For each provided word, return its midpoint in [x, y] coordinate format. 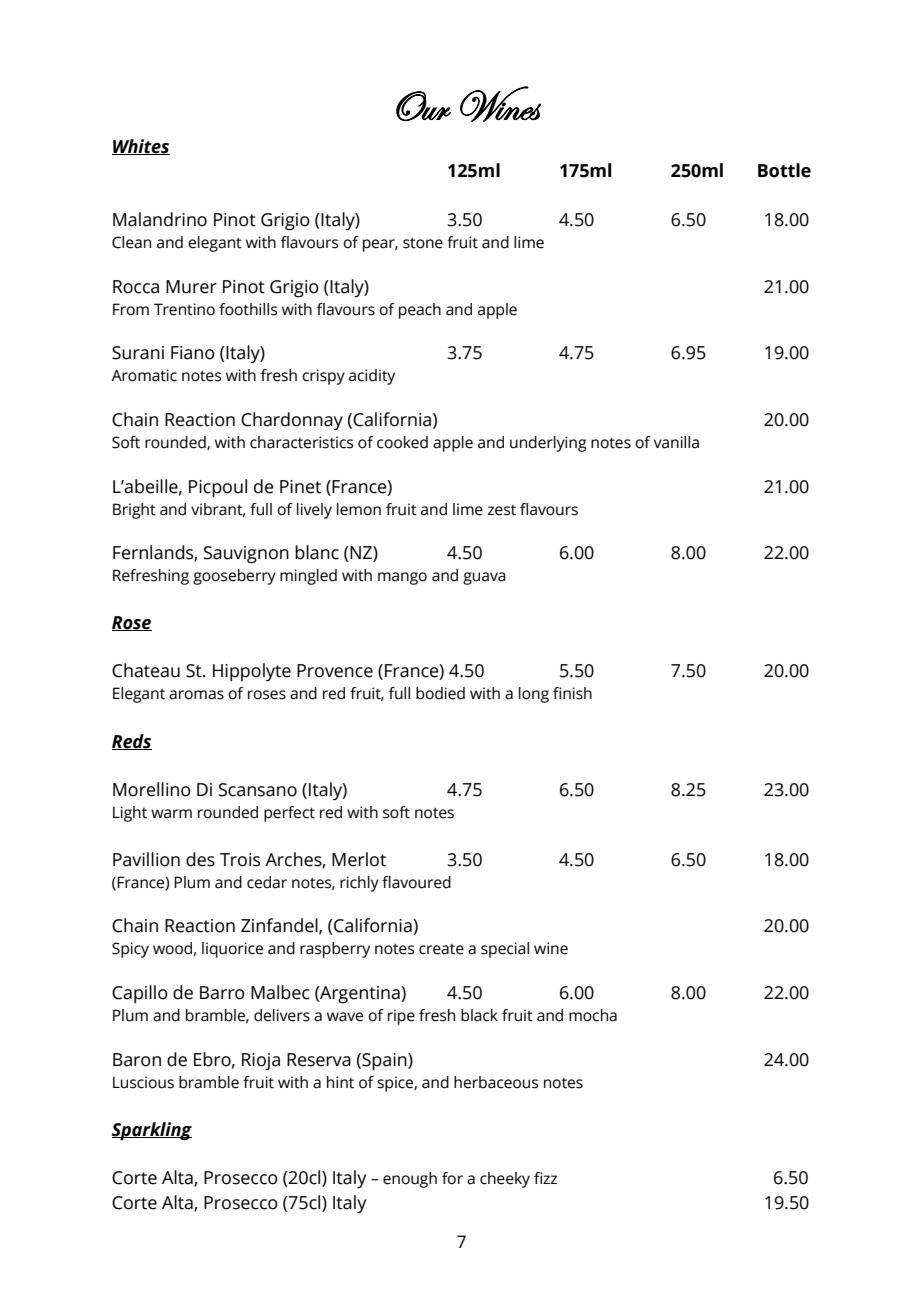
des [200, 859]
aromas [196, 695]
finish [572, 693]
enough [410, 1180]
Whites [141, 147]
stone [423, 243]
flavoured [416, 882]
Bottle [784, 170]
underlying [548, 444]
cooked [402, 442]
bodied [440, 693]
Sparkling [152, 1131]
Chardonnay [292, 421]
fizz [545, 1178]
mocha [593, 1015]
